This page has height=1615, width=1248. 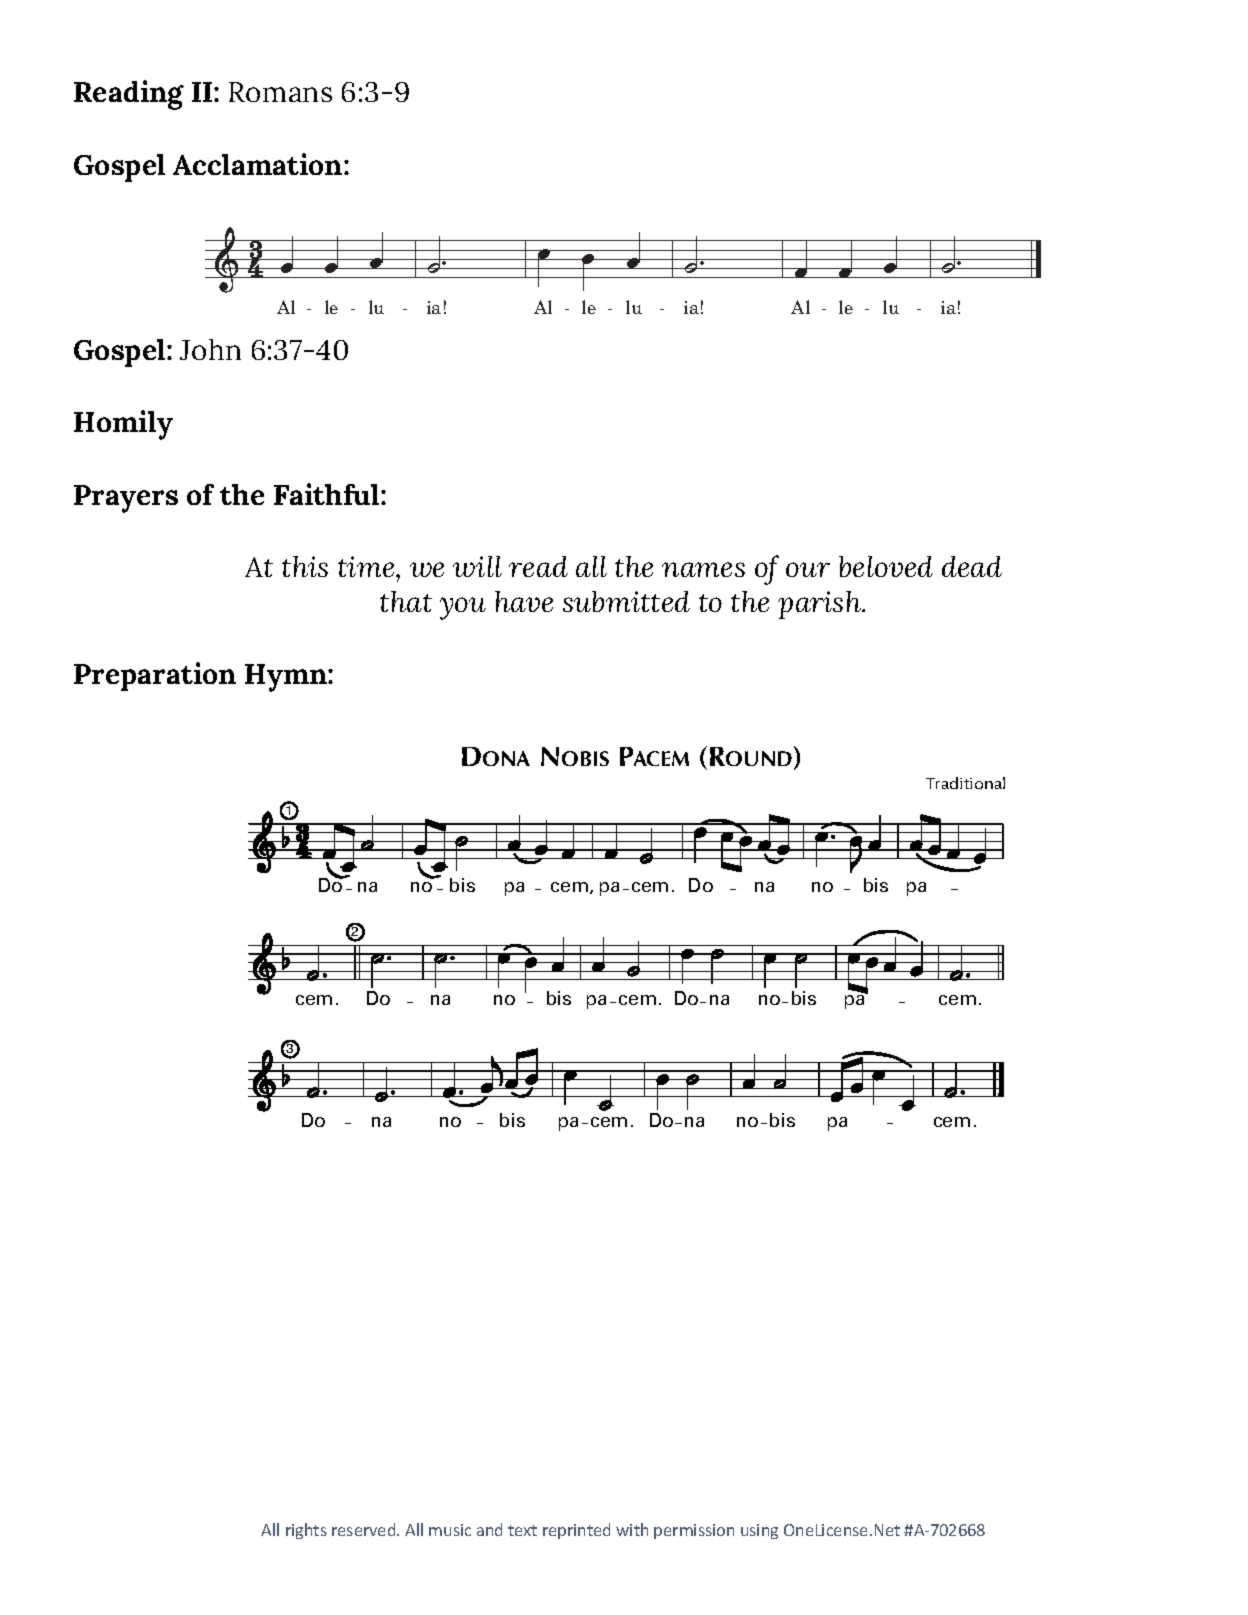 I want to click on Traditional, so click(x=965, y=783).
